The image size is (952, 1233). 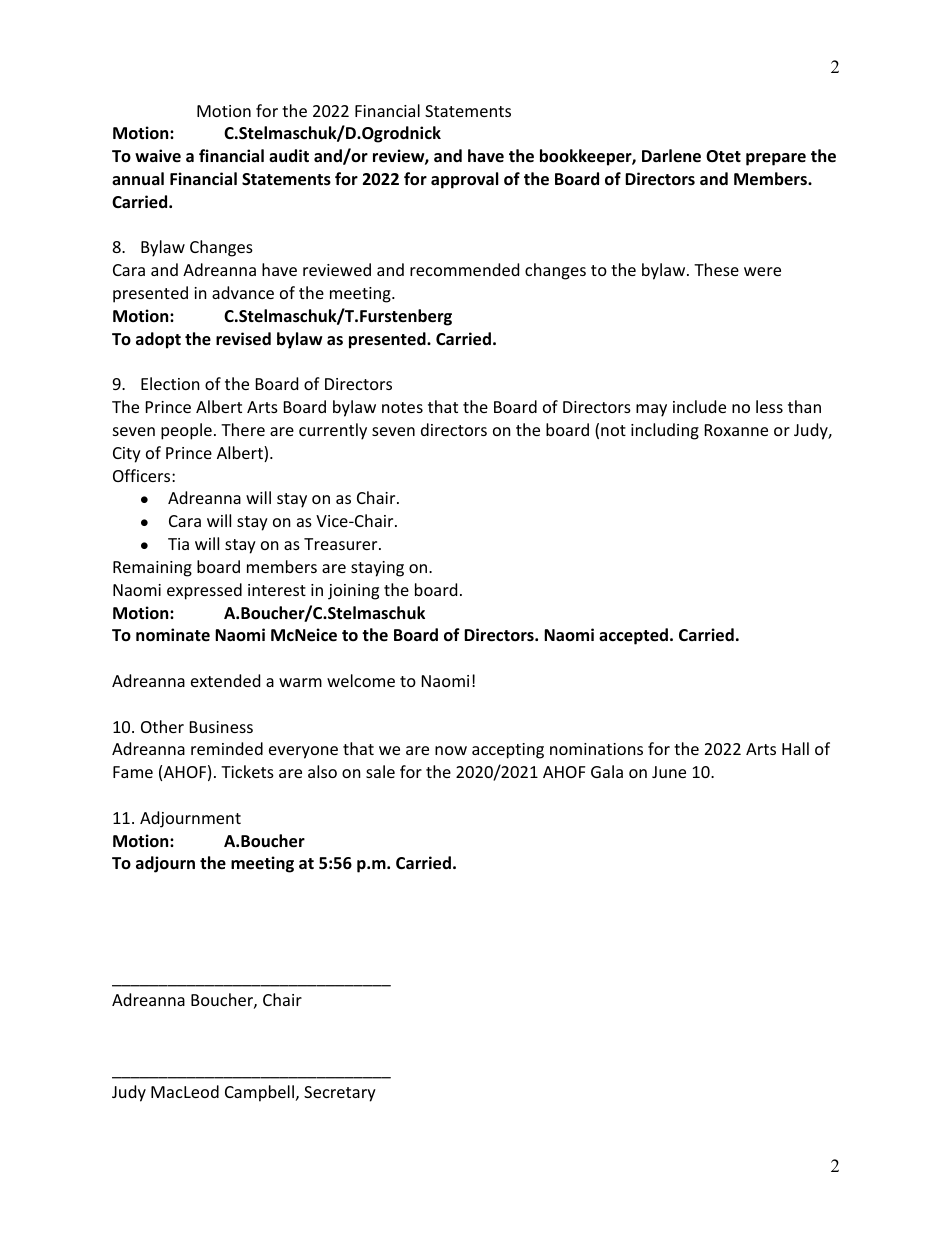 What do you see at coordinates (464, 180) in the document?
I see `approval` at bounding box center [464, 180].
